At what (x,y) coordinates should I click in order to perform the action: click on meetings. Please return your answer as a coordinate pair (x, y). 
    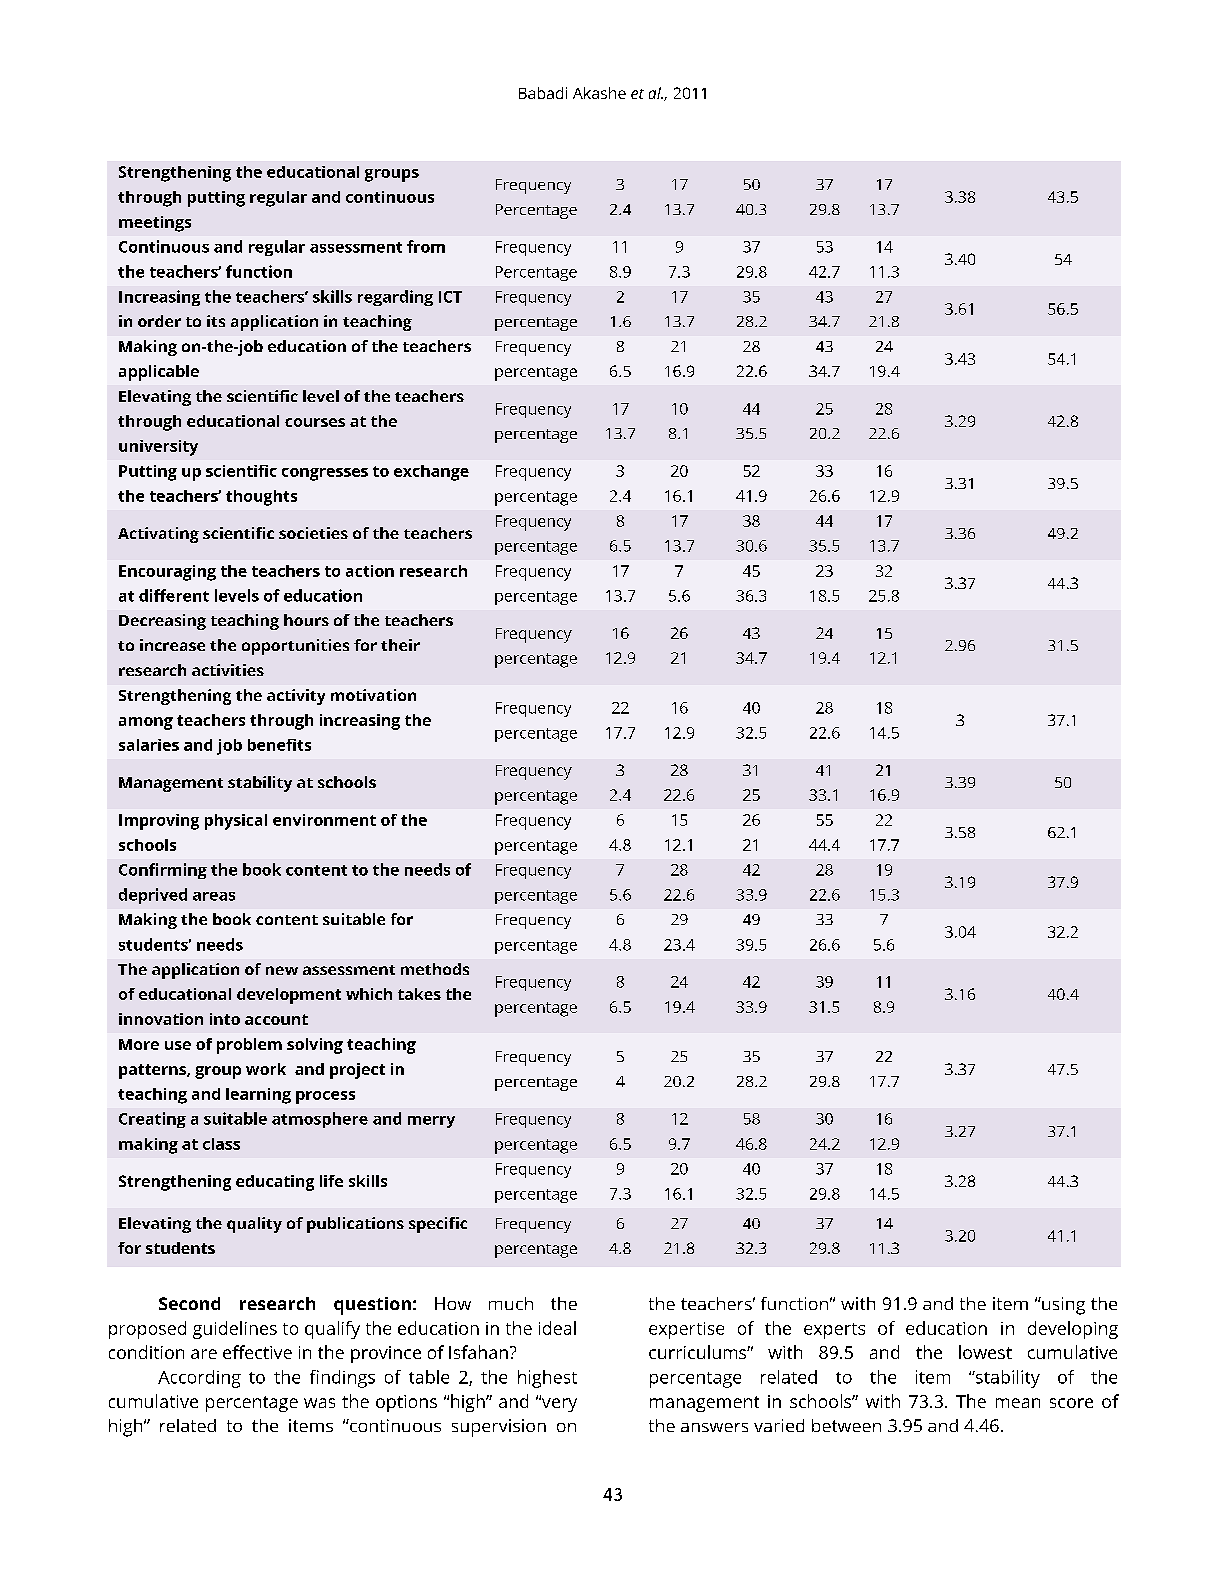
    Looking at the image, I should click on (155, 224).
